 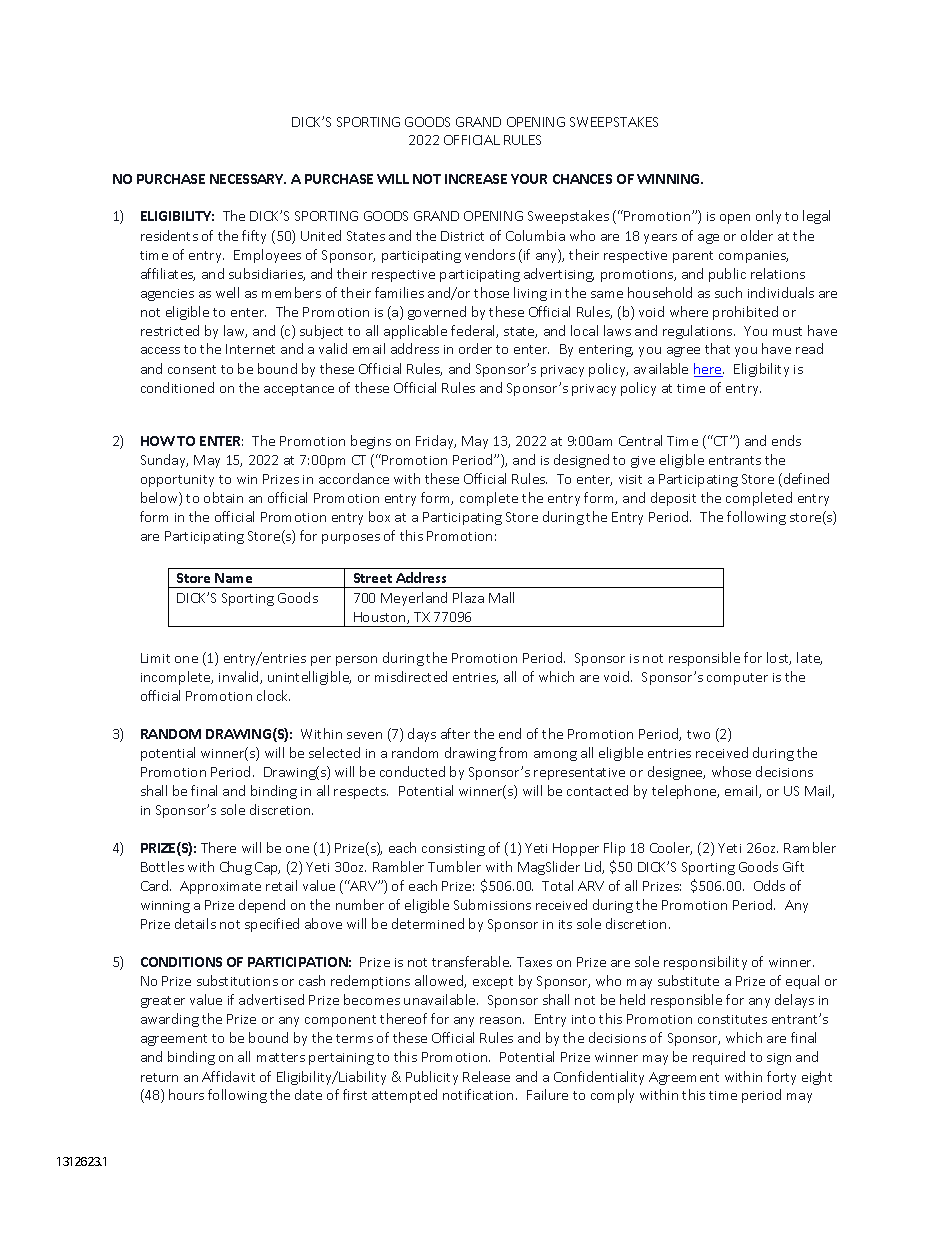 I want to click on Affidavit, so click(x=228, y=1076).
